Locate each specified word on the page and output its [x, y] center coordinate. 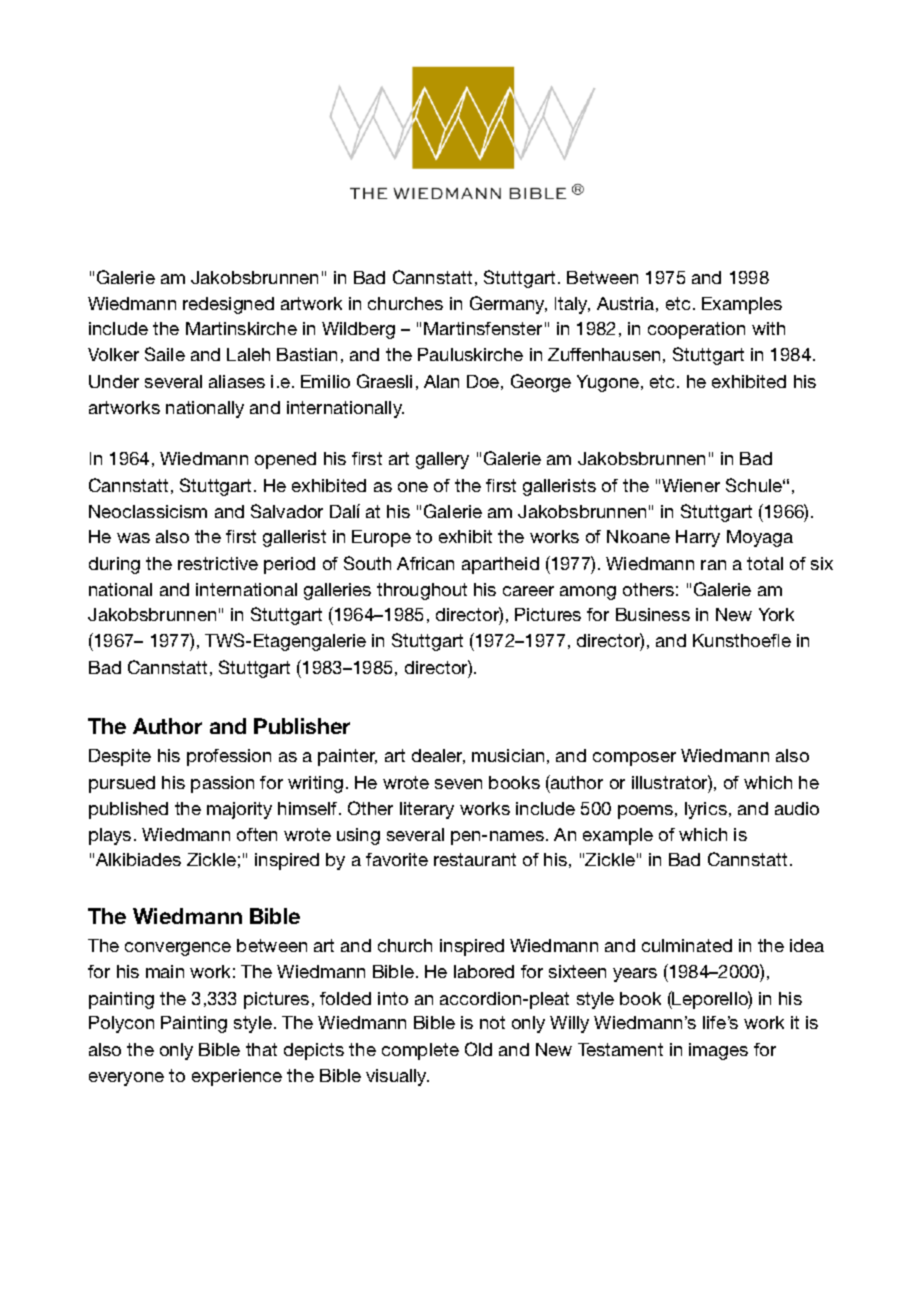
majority [239, 810]
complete [420, 1051]
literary [427, 810]
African [425, 563]
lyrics [706, 810]
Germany [508, 305]
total [765, 563]
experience [237, 1077]
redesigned [228, 305]
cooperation [696, 330]
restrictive [218, 563]
